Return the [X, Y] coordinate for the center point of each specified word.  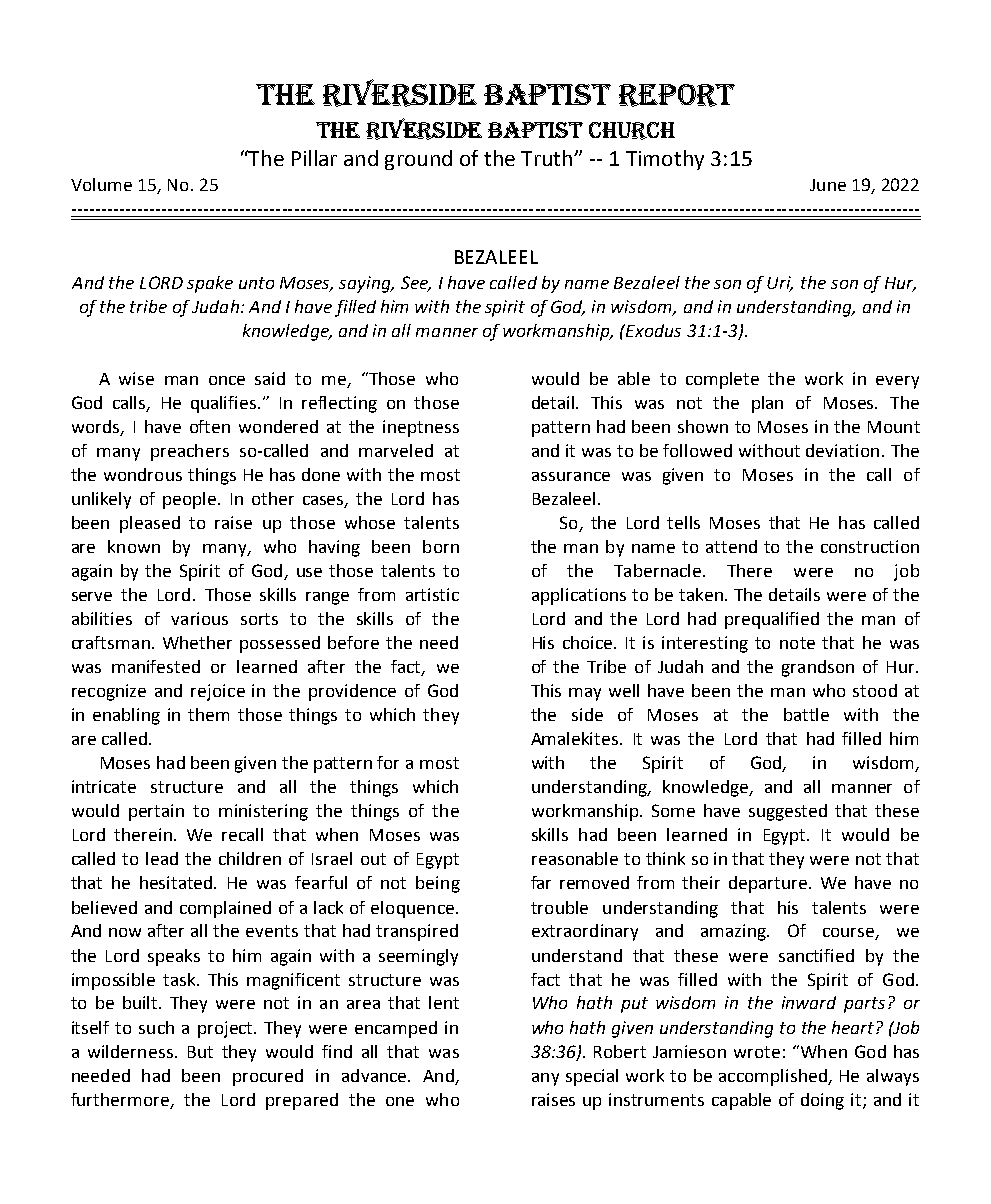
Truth [546, 158]
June [828, 185]
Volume [101, 184]
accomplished [774, 1077]
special [592, 1077]
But [200, 1052]
